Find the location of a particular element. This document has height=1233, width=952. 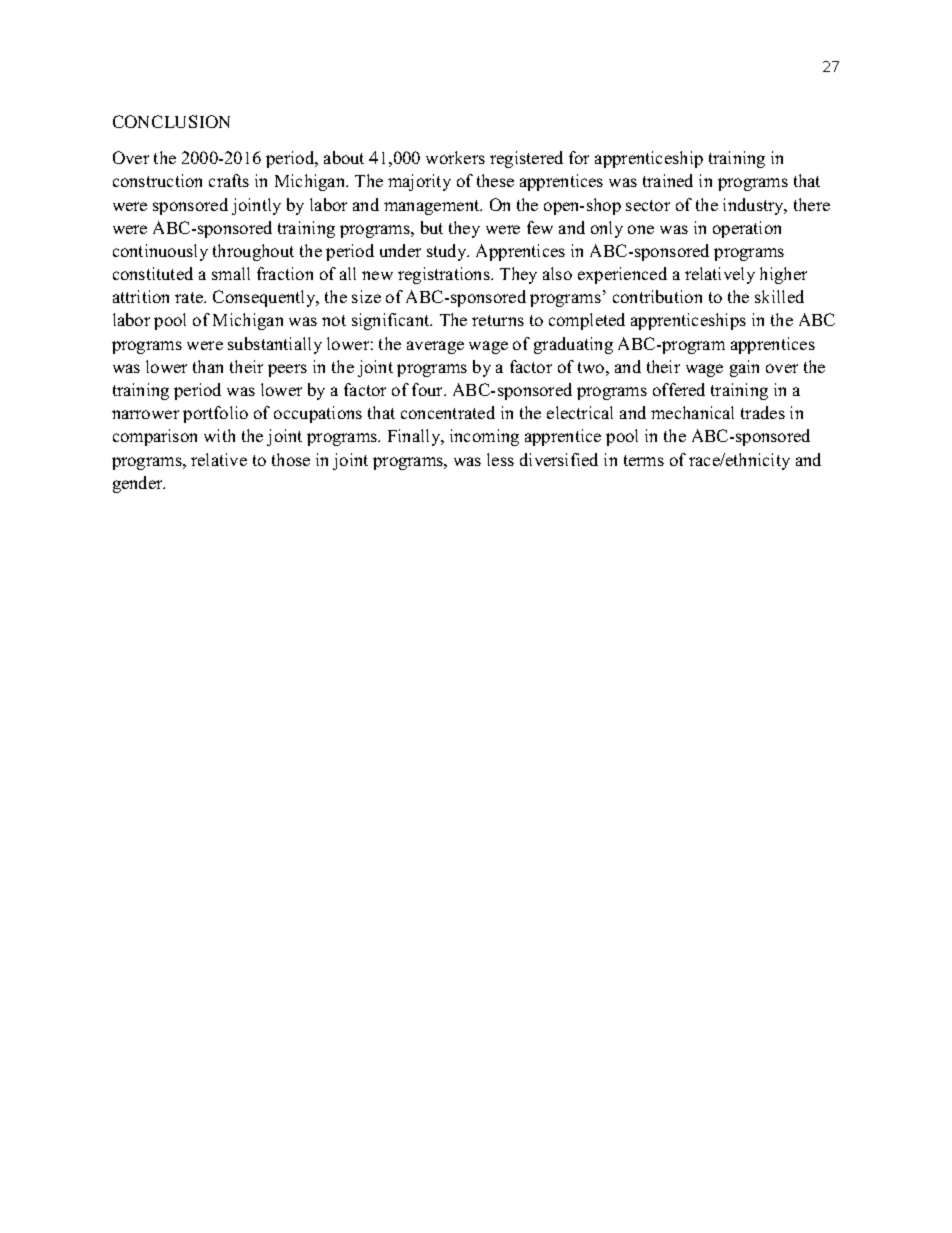

workers is located at coordinates (455, 157).
